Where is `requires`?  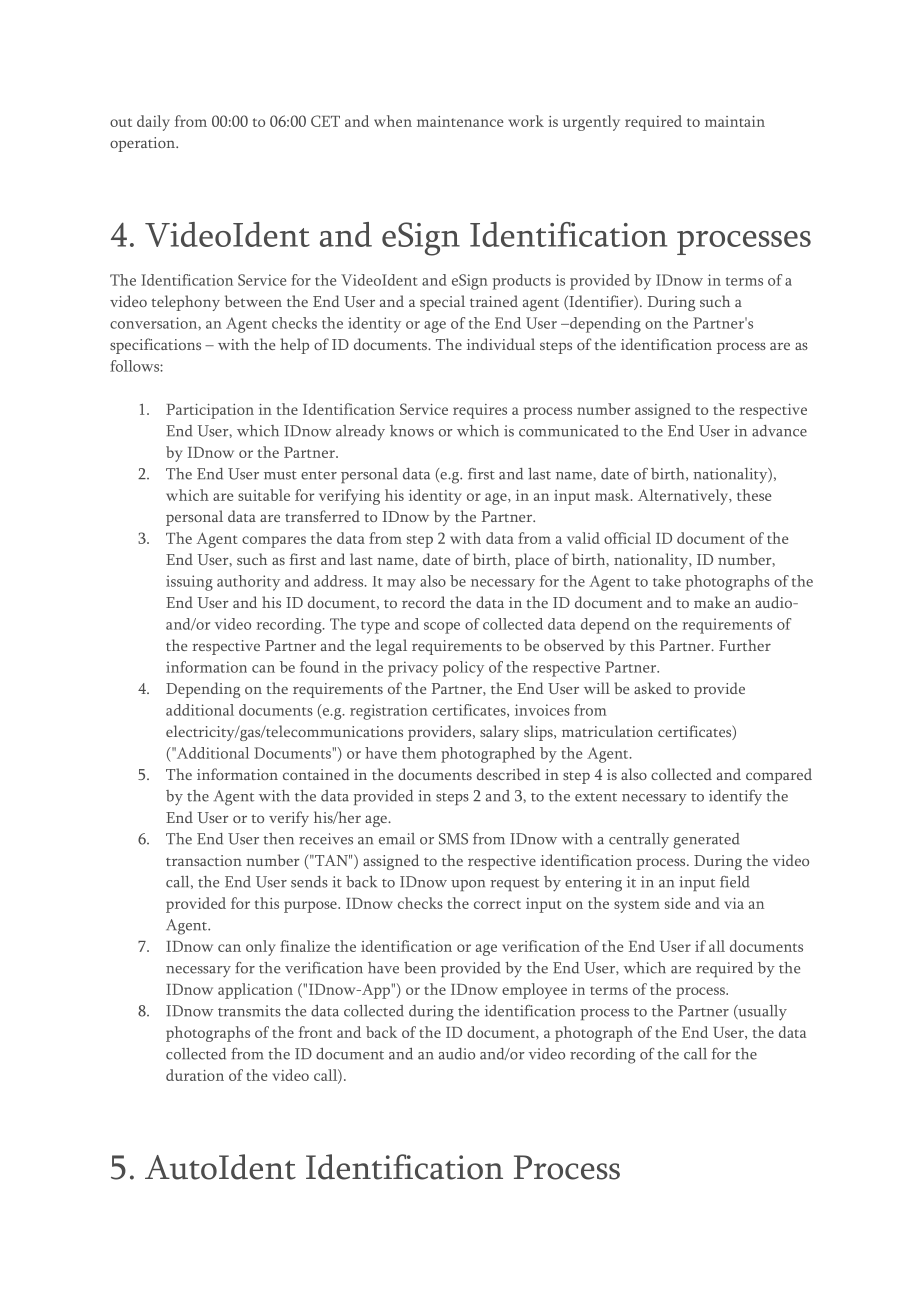 requires is located at coordinates (480, 411).
